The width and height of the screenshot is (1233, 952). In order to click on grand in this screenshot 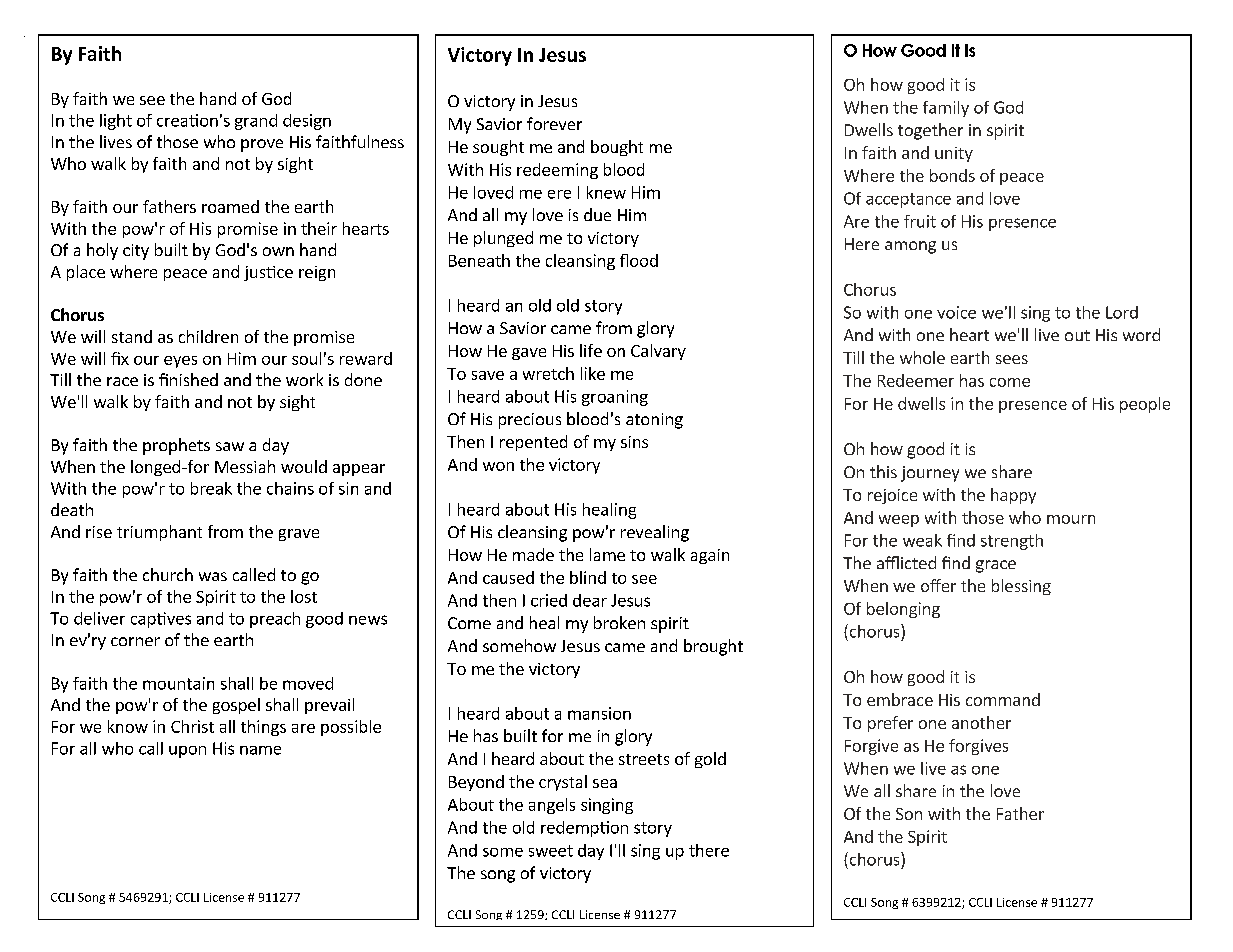, I will do `click(256, 122)`.
